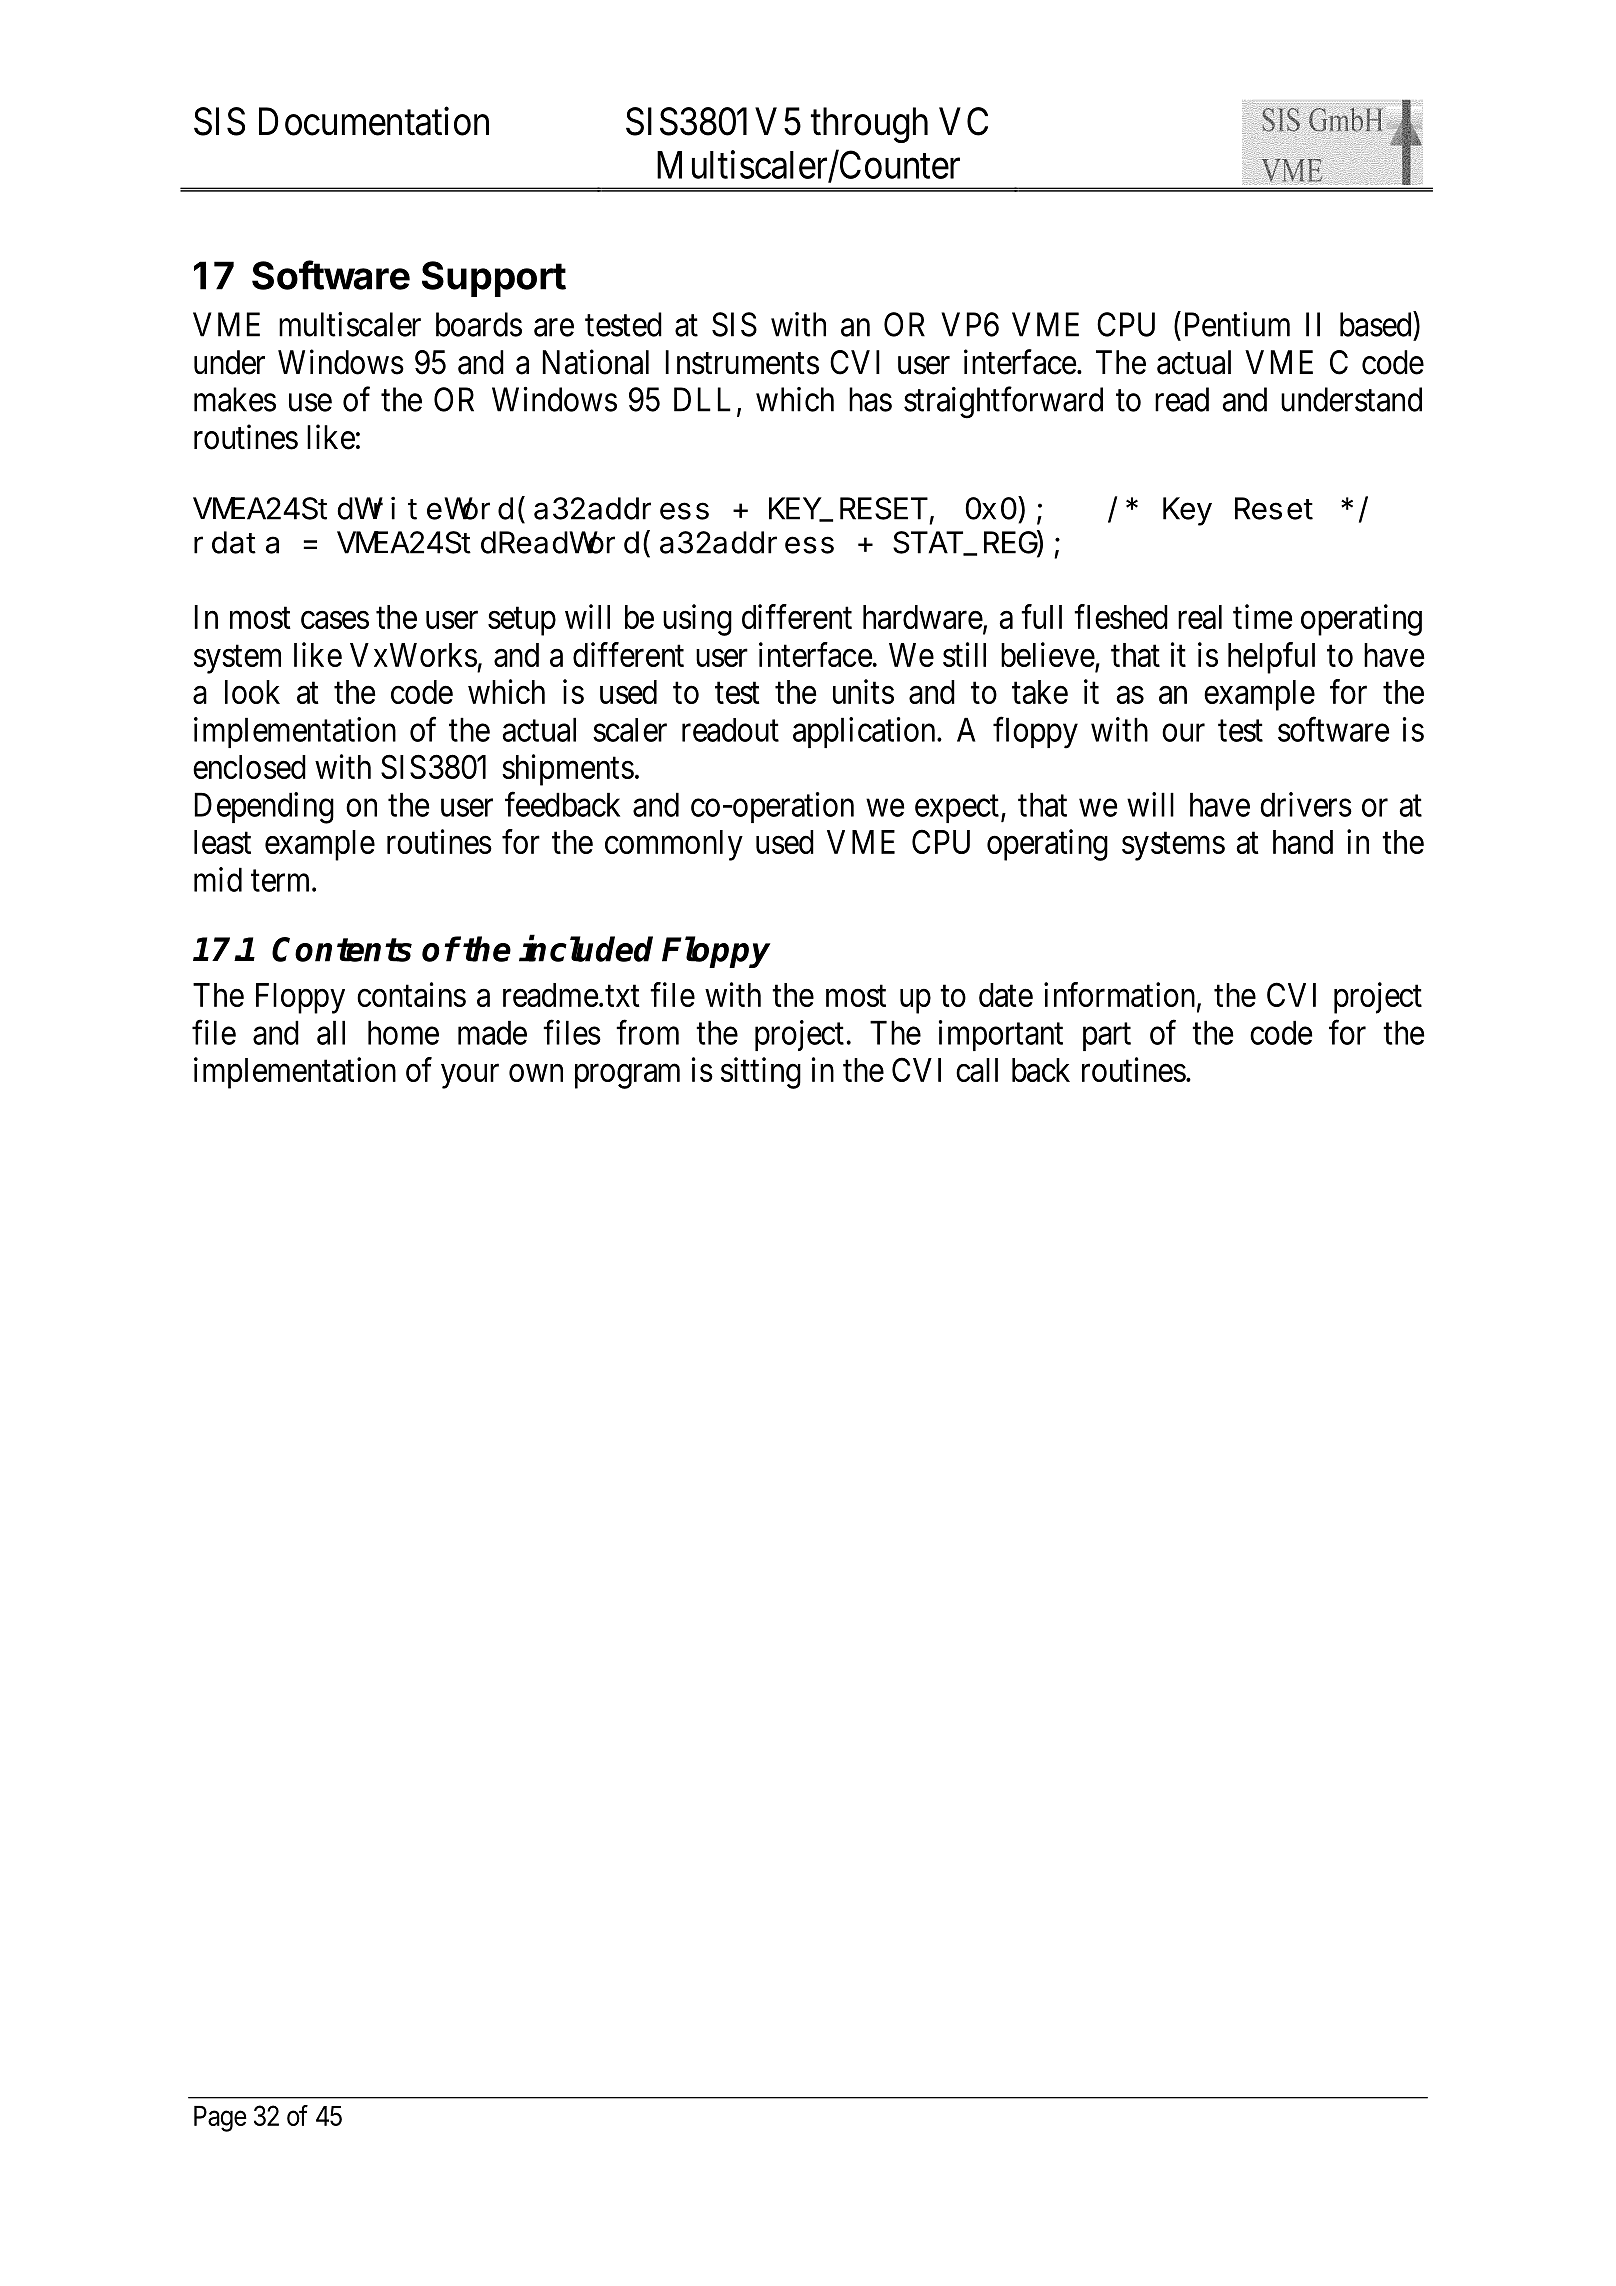  I want to click on Pentium, so click(1237, 324).
